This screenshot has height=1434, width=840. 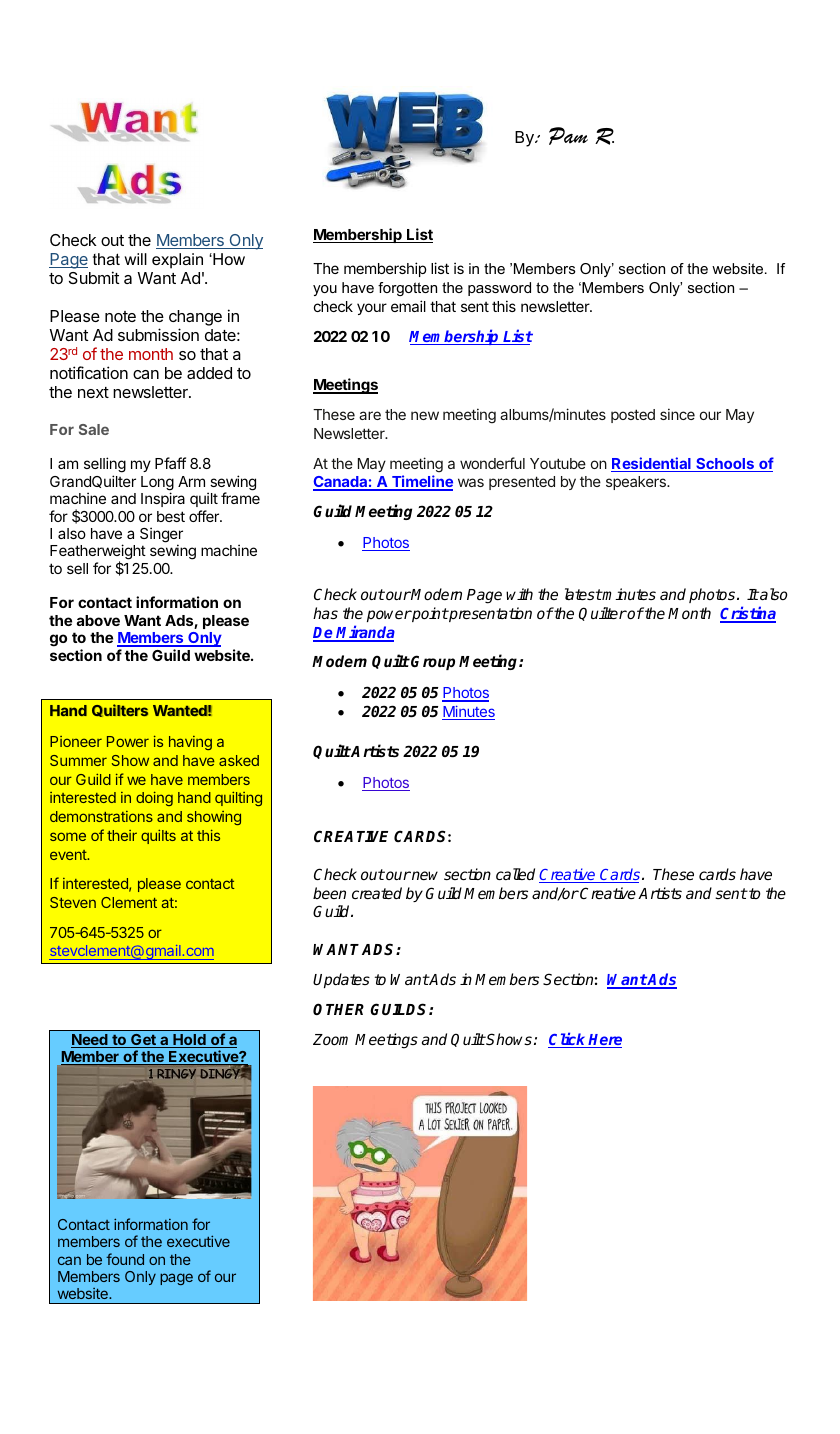 I want to click on their, so click(x=122, y=835).
